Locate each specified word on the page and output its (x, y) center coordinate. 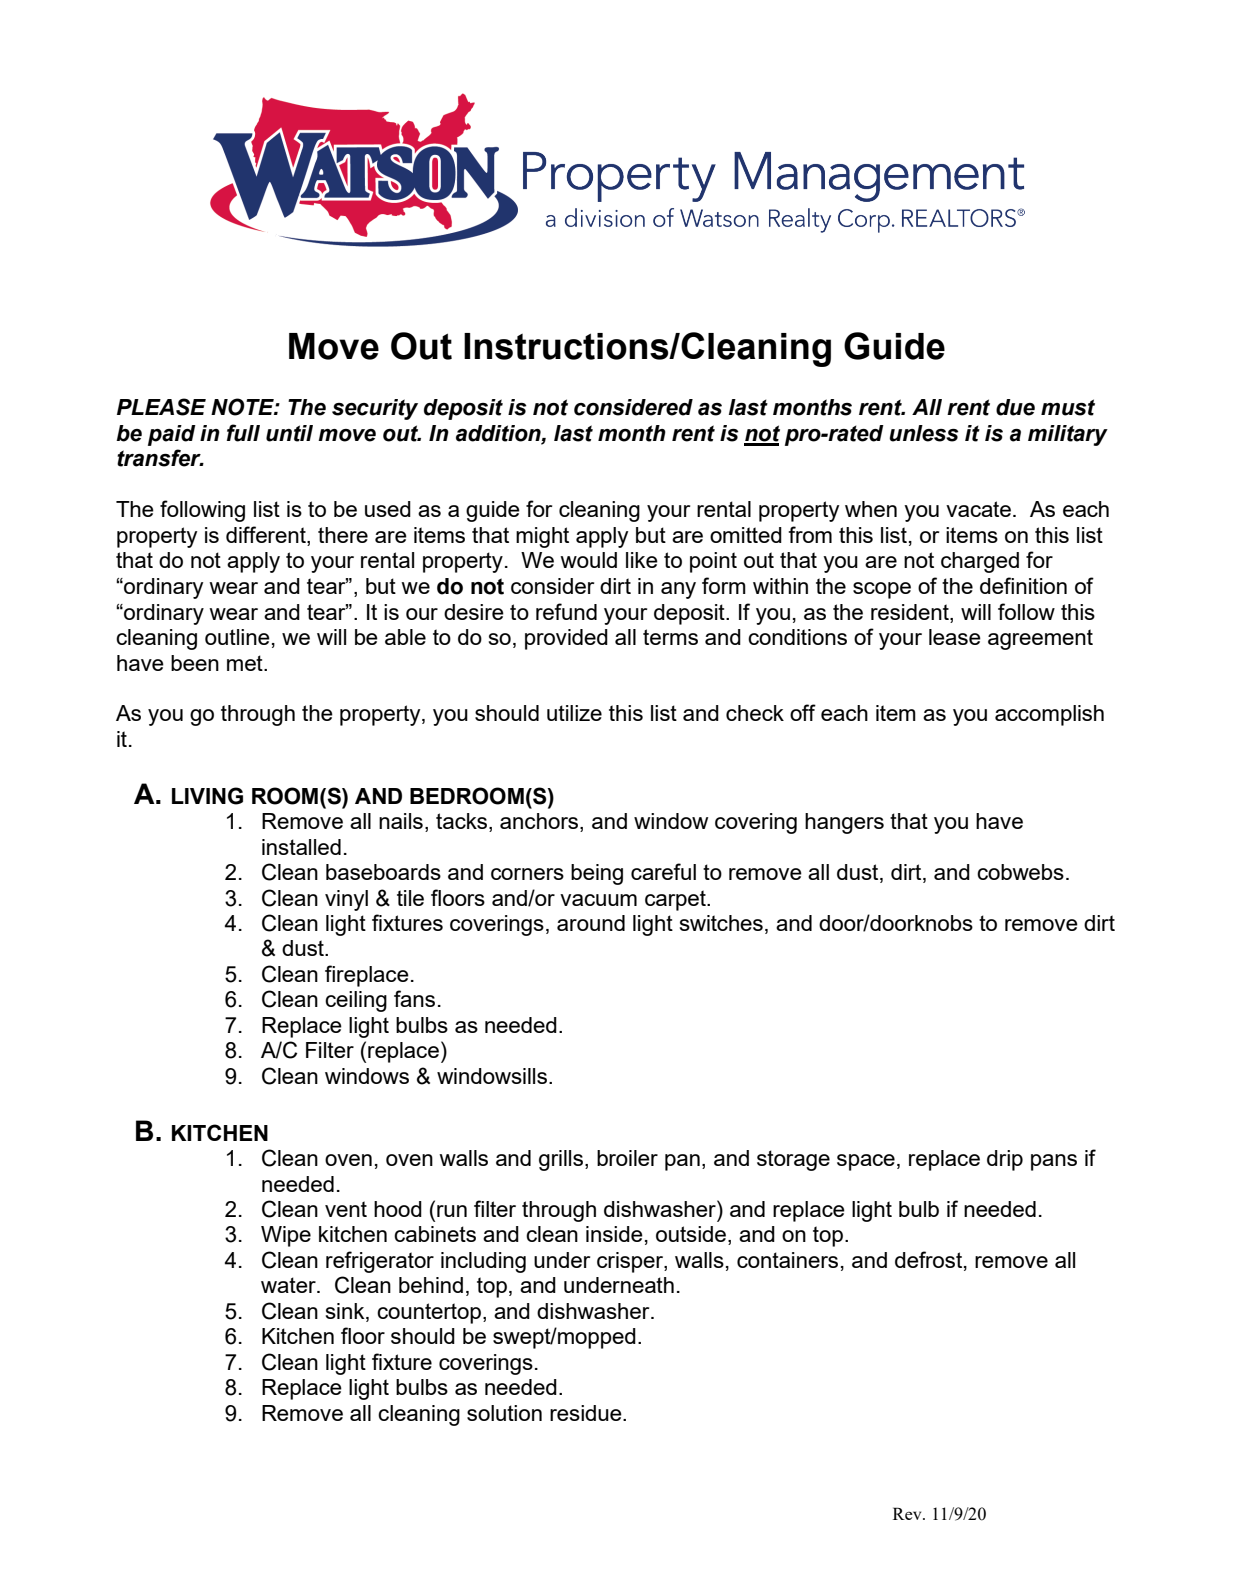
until (289, 433)
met (246, 663)
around (591, 923)
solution (504, 1413)
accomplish (1049, 715)
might (542, 537)
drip (1005, 1160)
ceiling (356, 1001)
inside (614, 1234)
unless (924, 433)
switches (721, 923)
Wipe (286, 1236)
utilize (574, 713)
